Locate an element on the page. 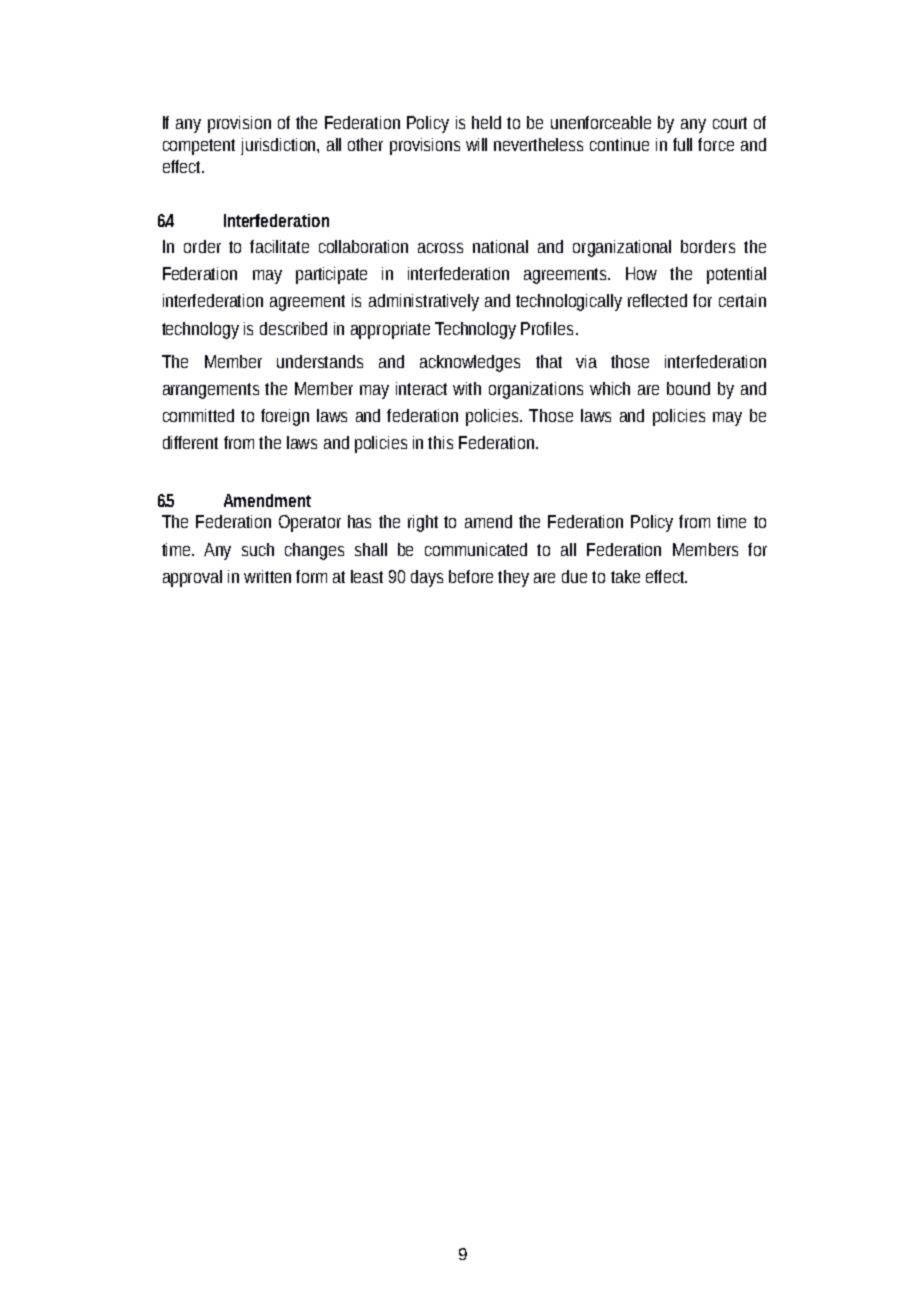  organizational is located at coordinates (622, 248).
